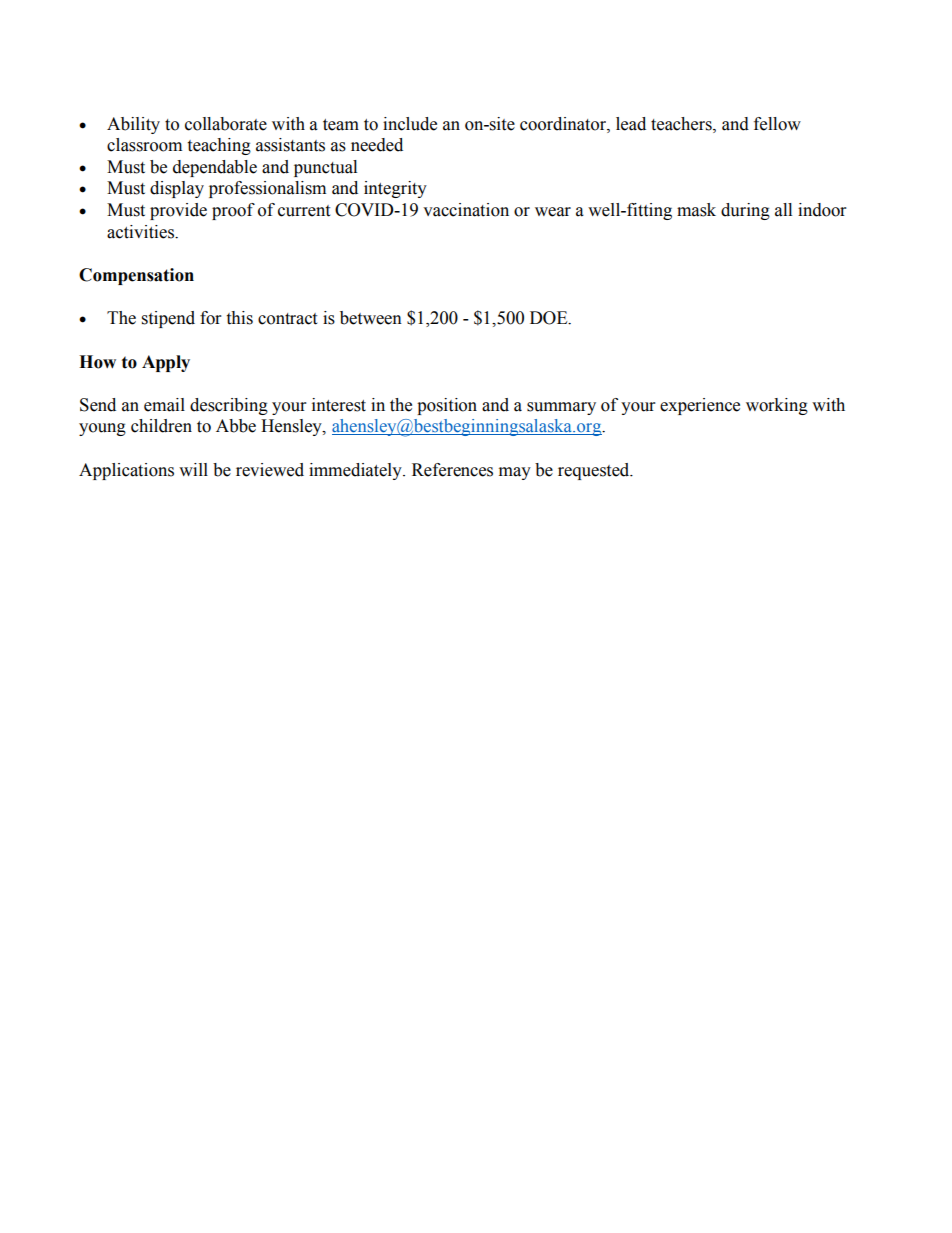 This document has width=952, height=1233. What do you see at coordinates (193, 469) in the document?
I see `will` at bounding box center [193, 469].
